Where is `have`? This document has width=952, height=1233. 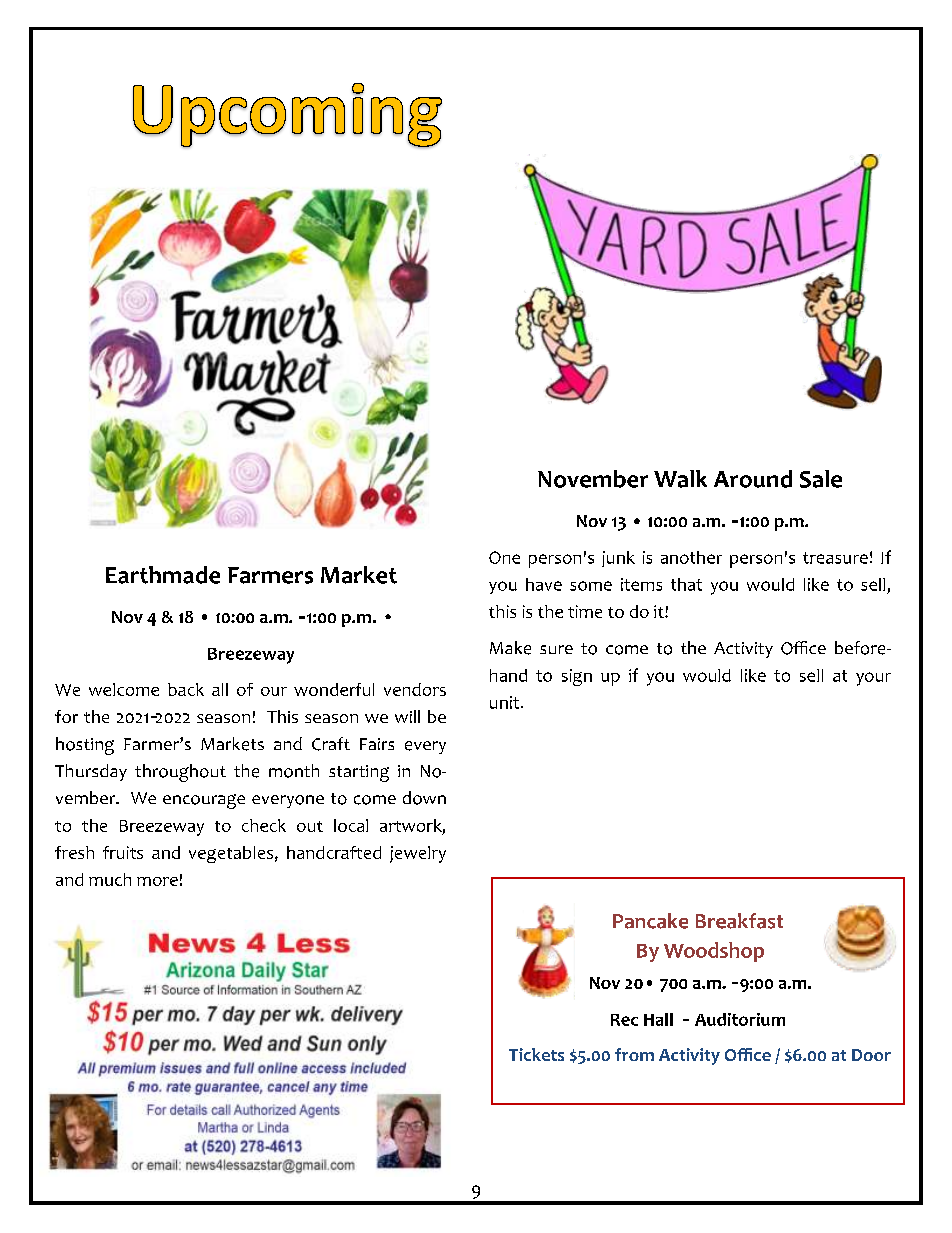 have is located at coordinates (544, 584).
